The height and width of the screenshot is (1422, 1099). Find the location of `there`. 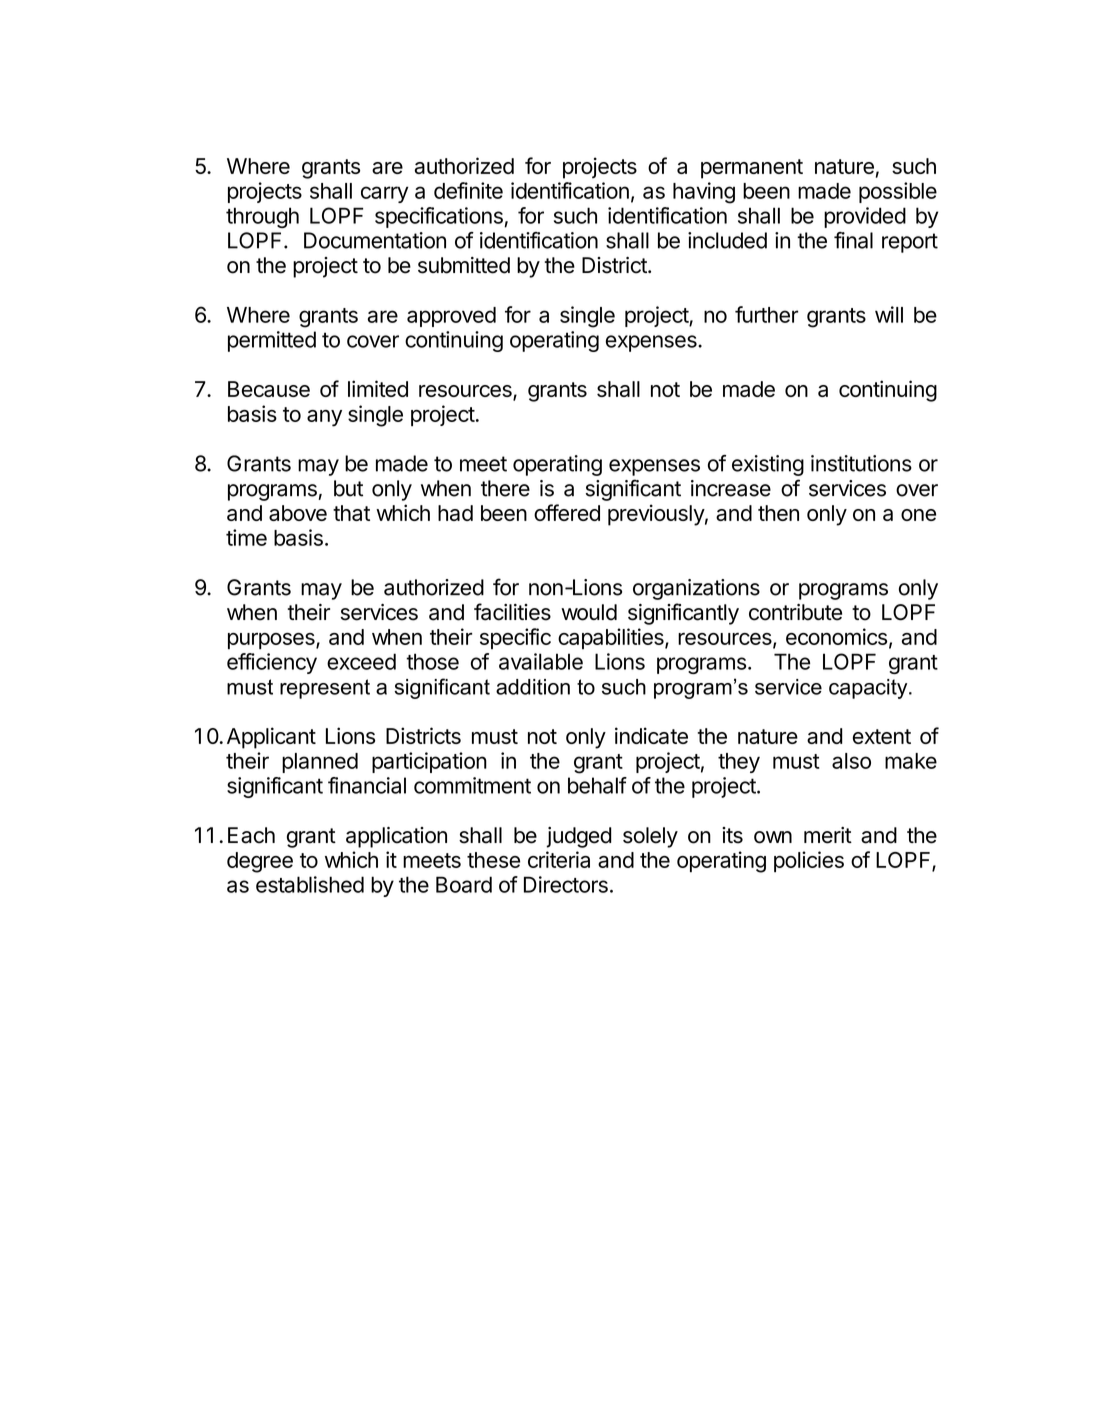

there is located at coordinates (505, 488).
